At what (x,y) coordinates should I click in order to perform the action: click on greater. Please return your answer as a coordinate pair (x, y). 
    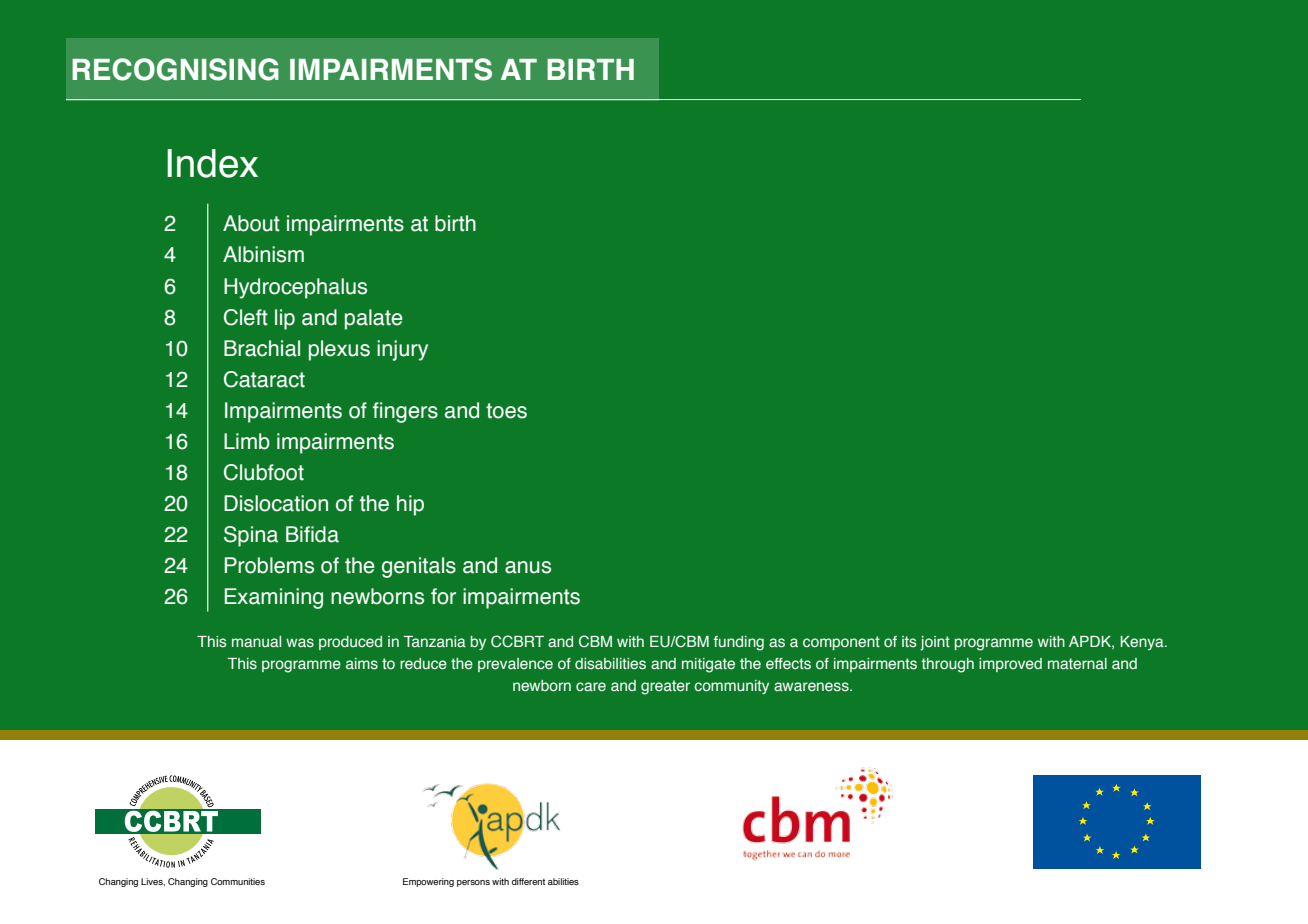
    Looking at the image, I should click on (665, 687).
